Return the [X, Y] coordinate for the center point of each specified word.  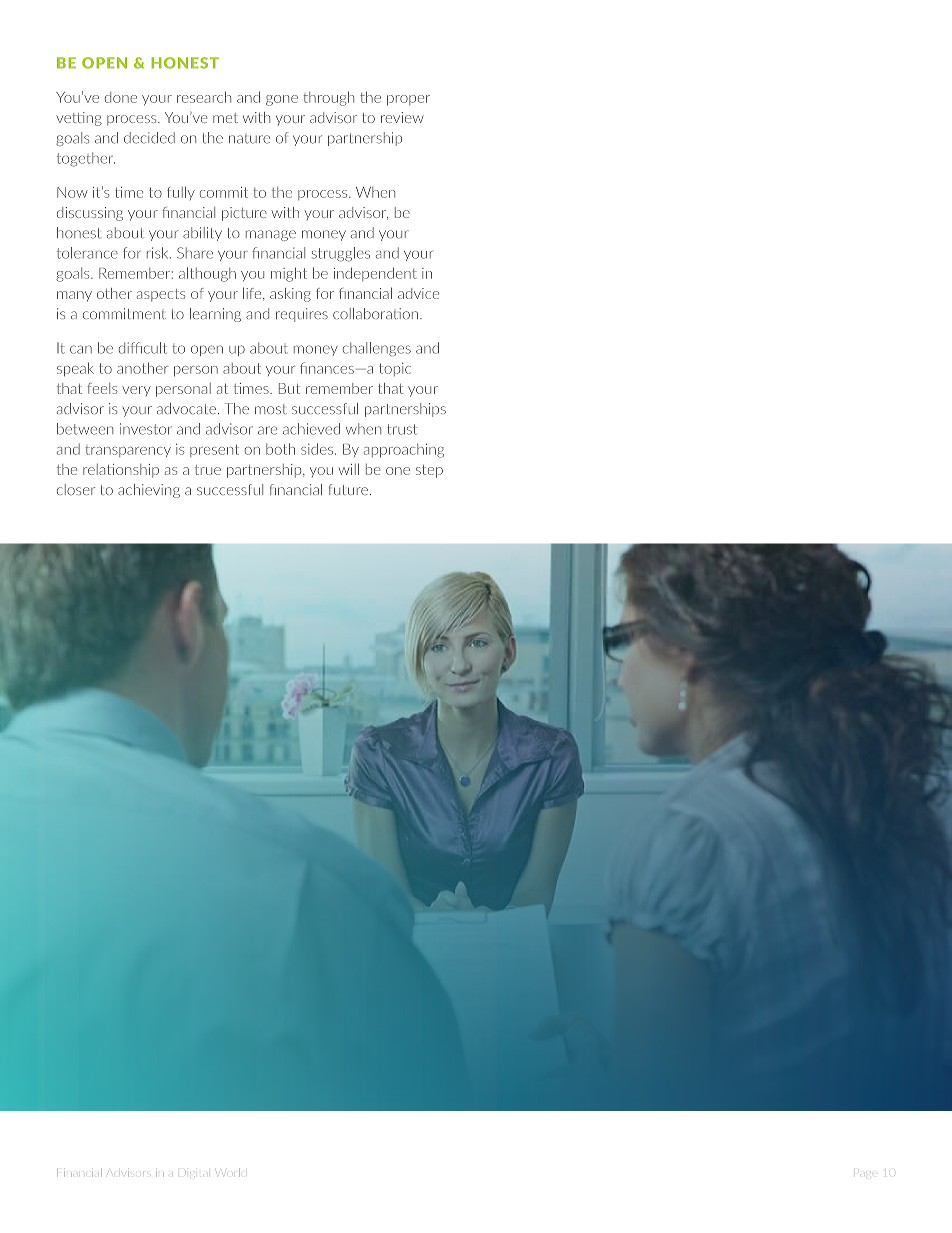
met [225, 118]
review [402, 117]
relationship [121, 471]
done [121, 97]
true [208, 470]
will [349, 469]
